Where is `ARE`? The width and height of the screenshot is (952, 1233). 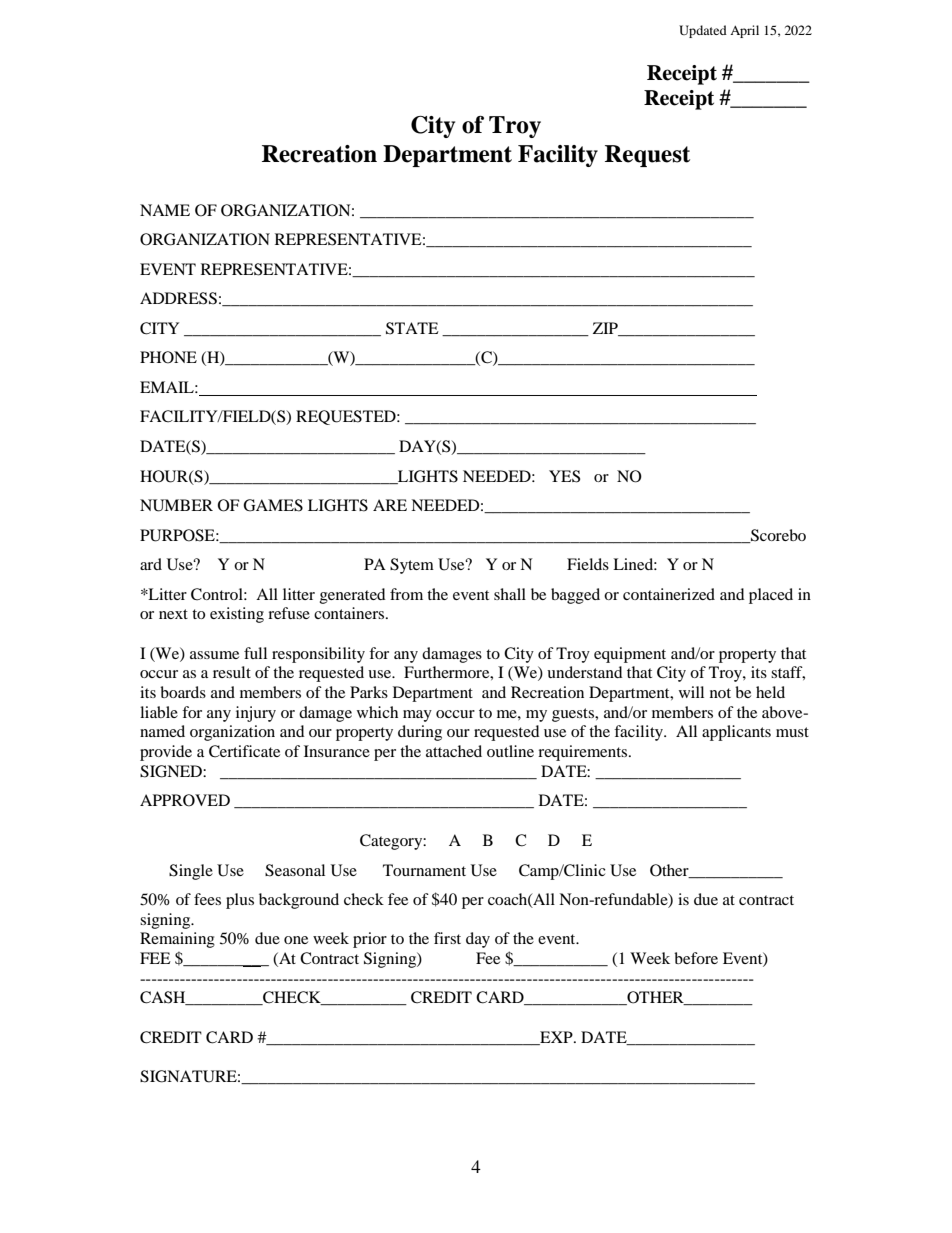
ARE is located at coordinates (390, 505).
